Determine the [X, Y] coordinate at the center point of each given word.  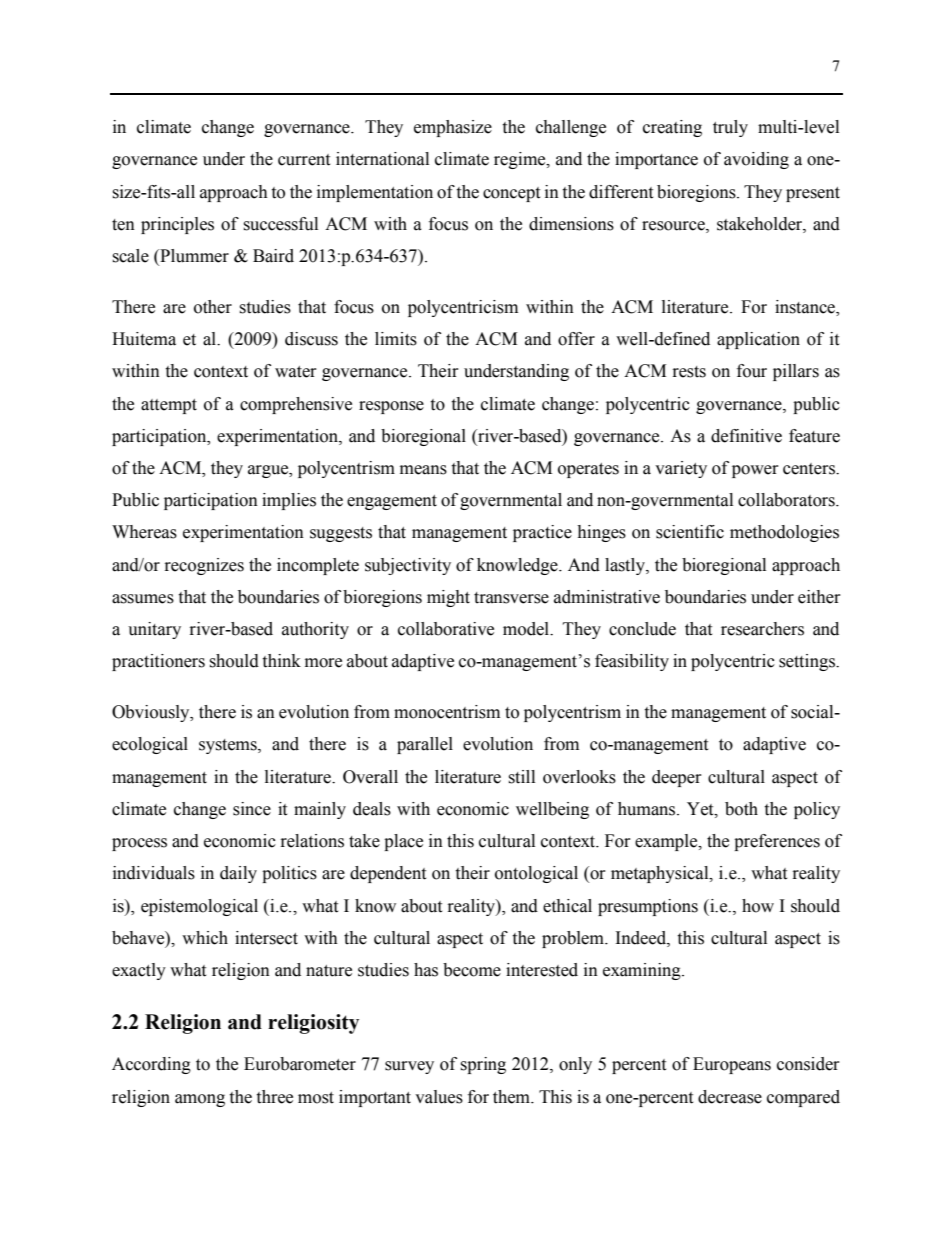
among [200, 1100]
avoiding [756, 160]
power [755, 471]
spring [483, 1065]
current [304, 160]
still [521, 777]
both [741, 809]
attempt [169, 406]
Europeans [732, 1065]
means [423, 470]
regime [521, 160]
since [252, 809]
